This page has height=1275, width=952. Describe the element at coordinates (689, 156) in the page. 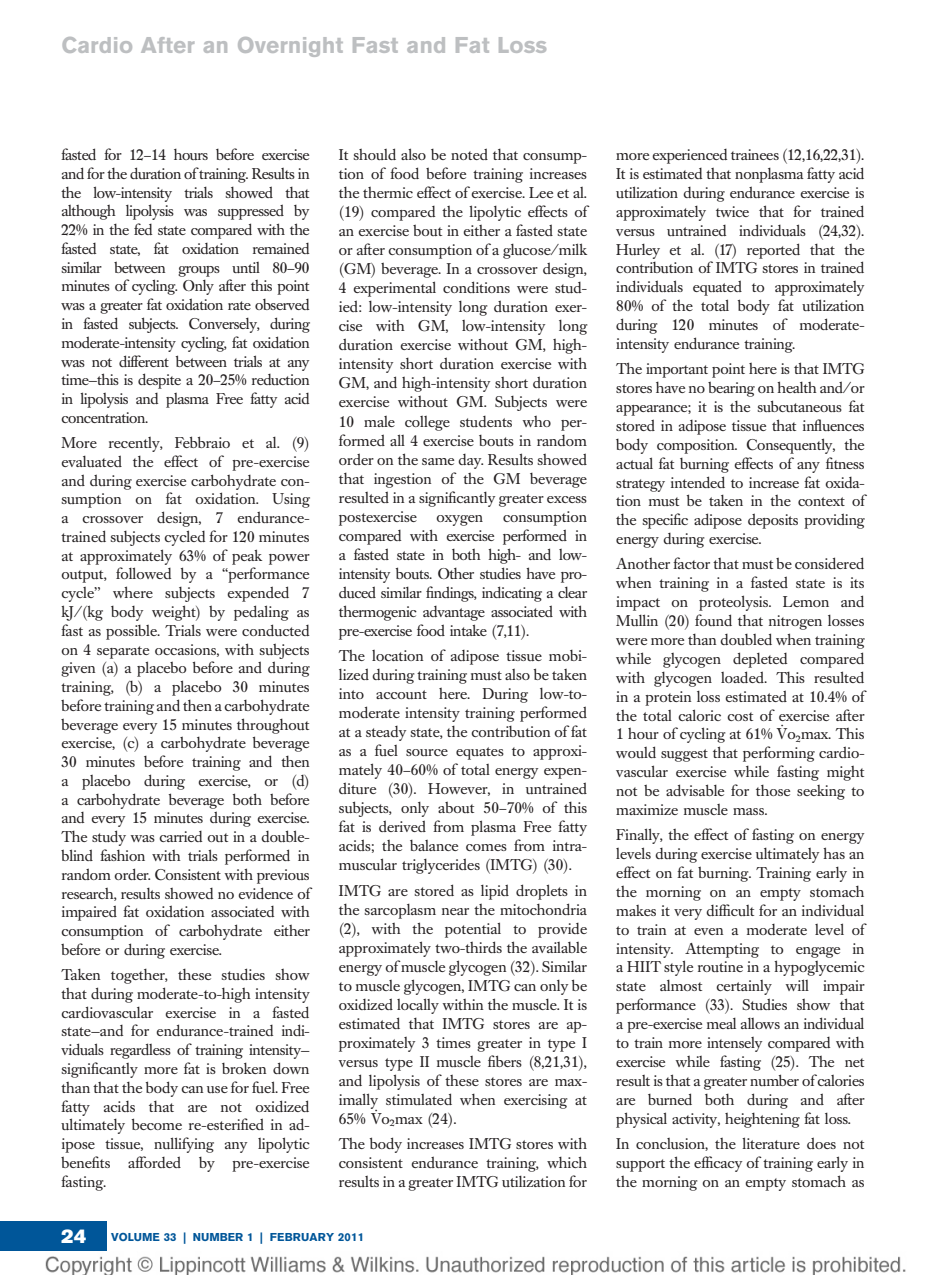

I see `experienced` at that location.
